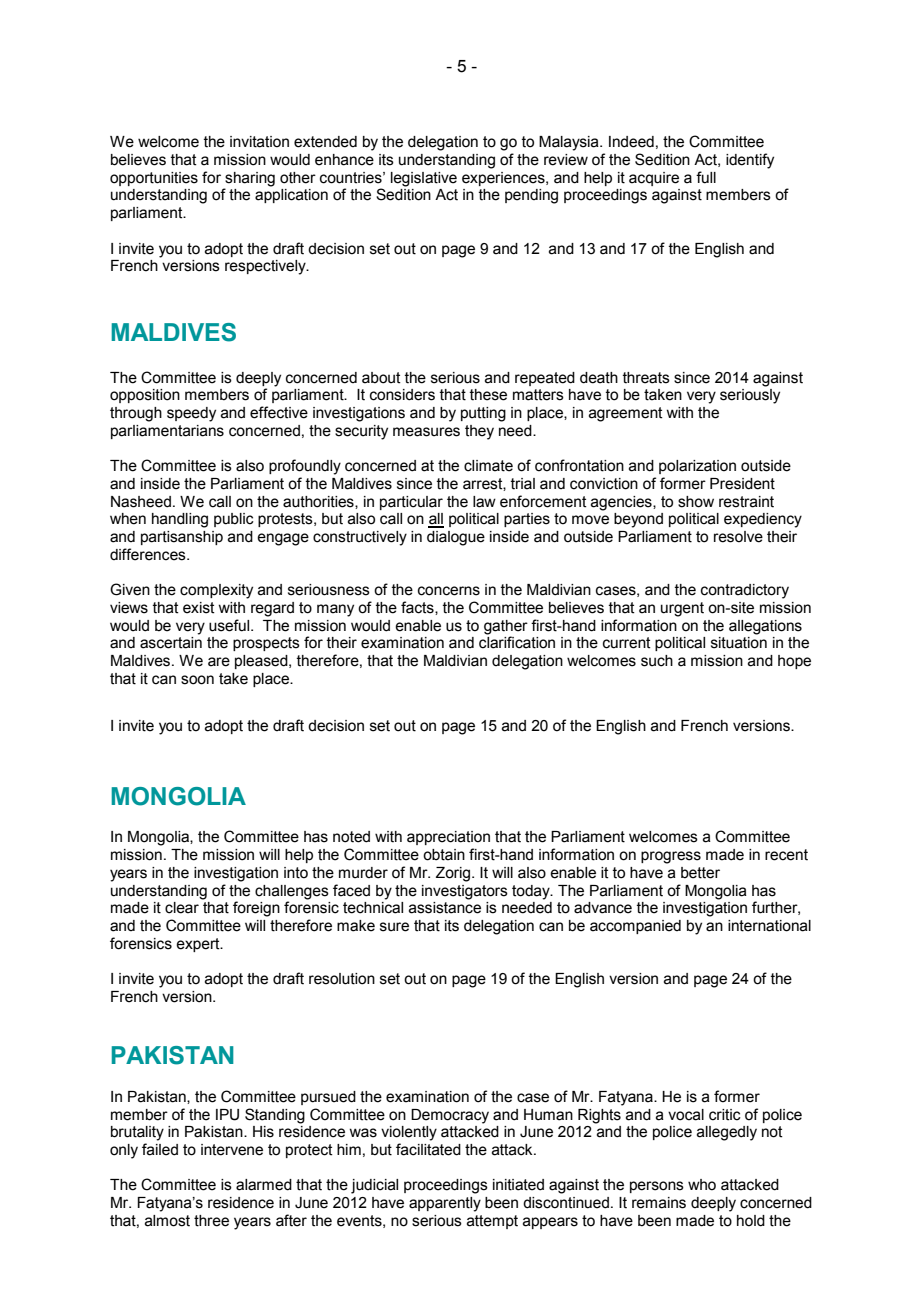 The width and height of the screenshot is (924, 1308). Describe the element at coordinates (211, 1221) in the screenshot. I see `three` at that location.
